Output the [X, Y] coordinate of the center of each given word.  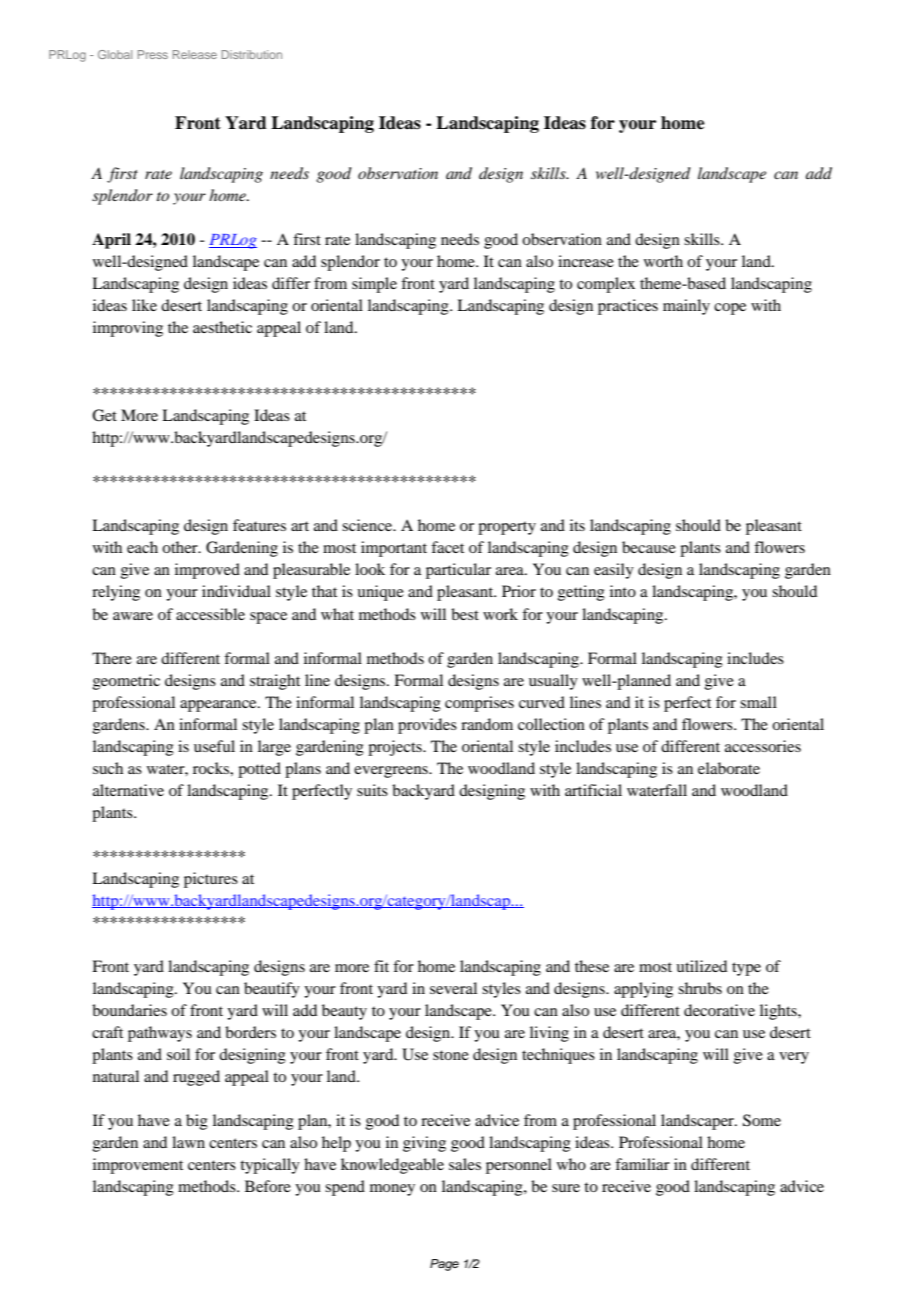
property [507, 528]
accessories [763, 746]
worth [663, 261]
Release [195, 54]
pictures [211, 880]
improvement [138, 1166]
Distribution [251, 54]
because [649, 547]
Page [444, 1265]
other [181, 547]
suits [372, 790]
